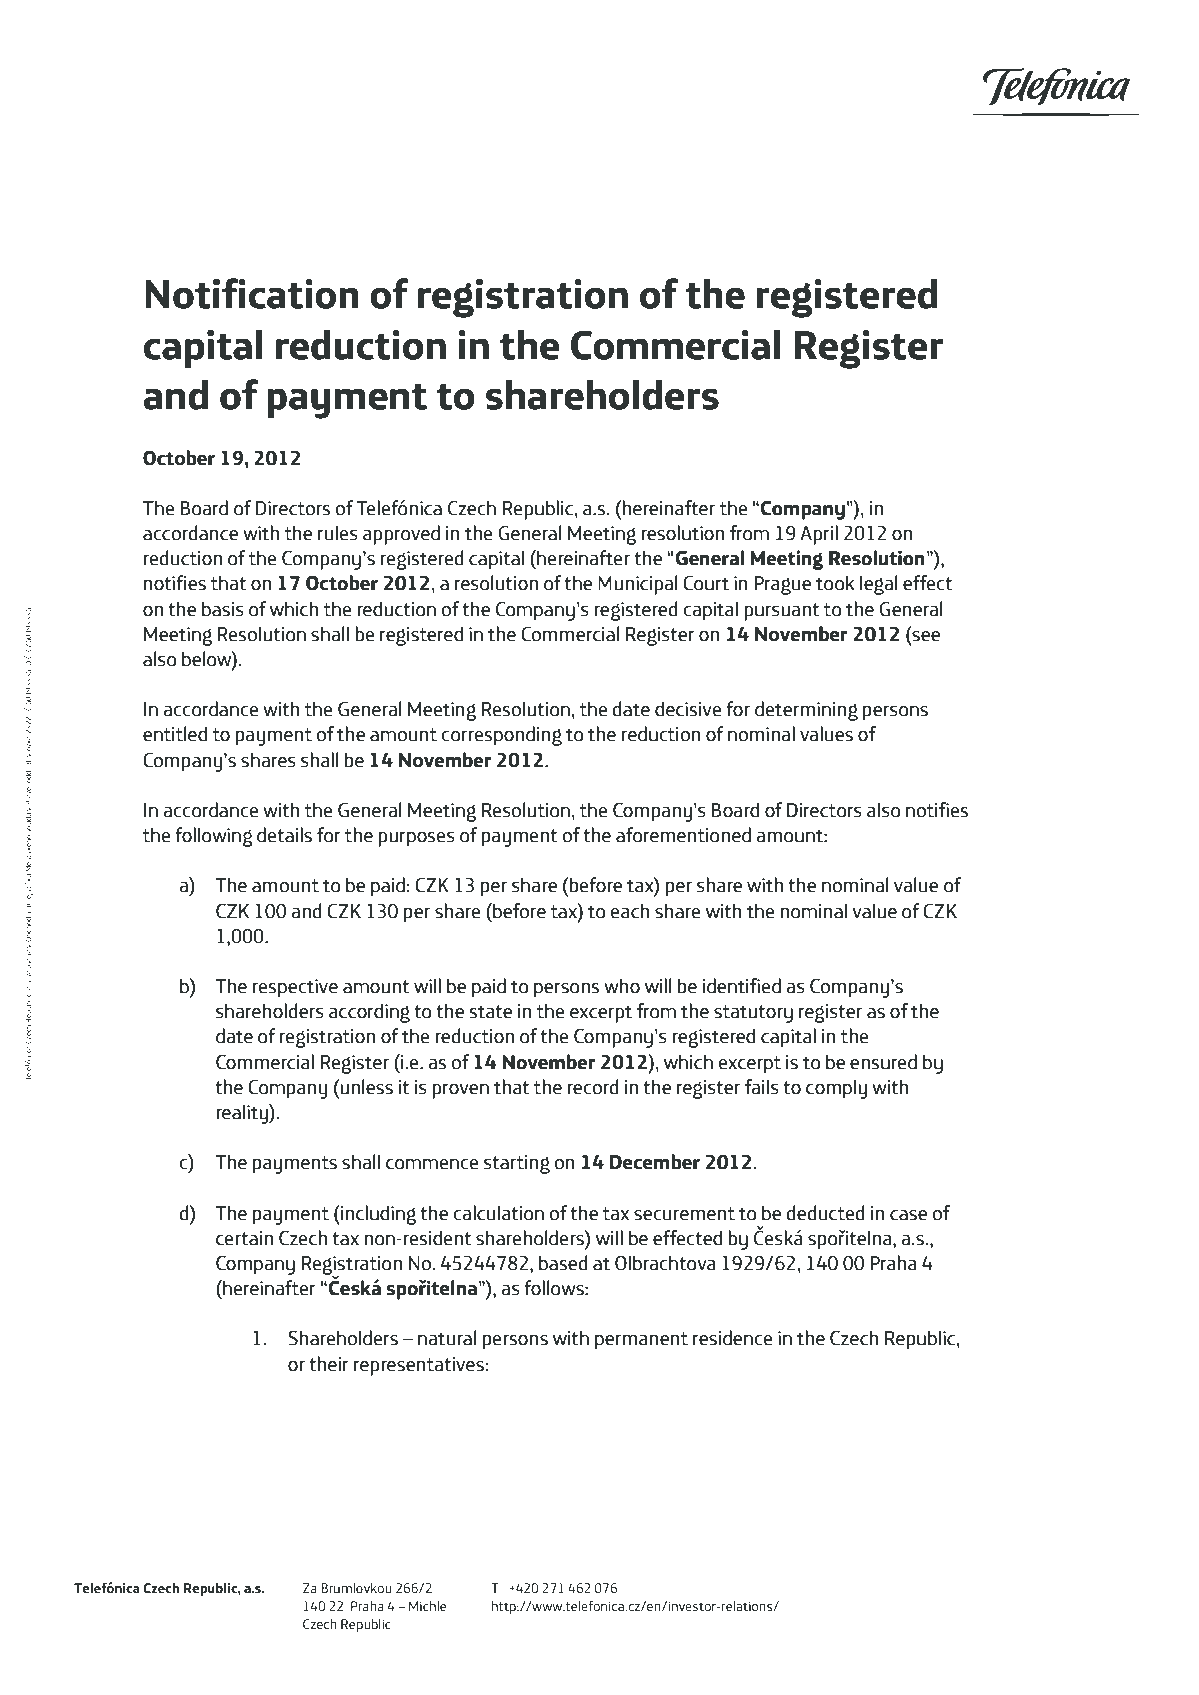 Image resolution: width=1199 pixels, height=1695 pixels. I want to click on corresponding, so click(501, 736).
